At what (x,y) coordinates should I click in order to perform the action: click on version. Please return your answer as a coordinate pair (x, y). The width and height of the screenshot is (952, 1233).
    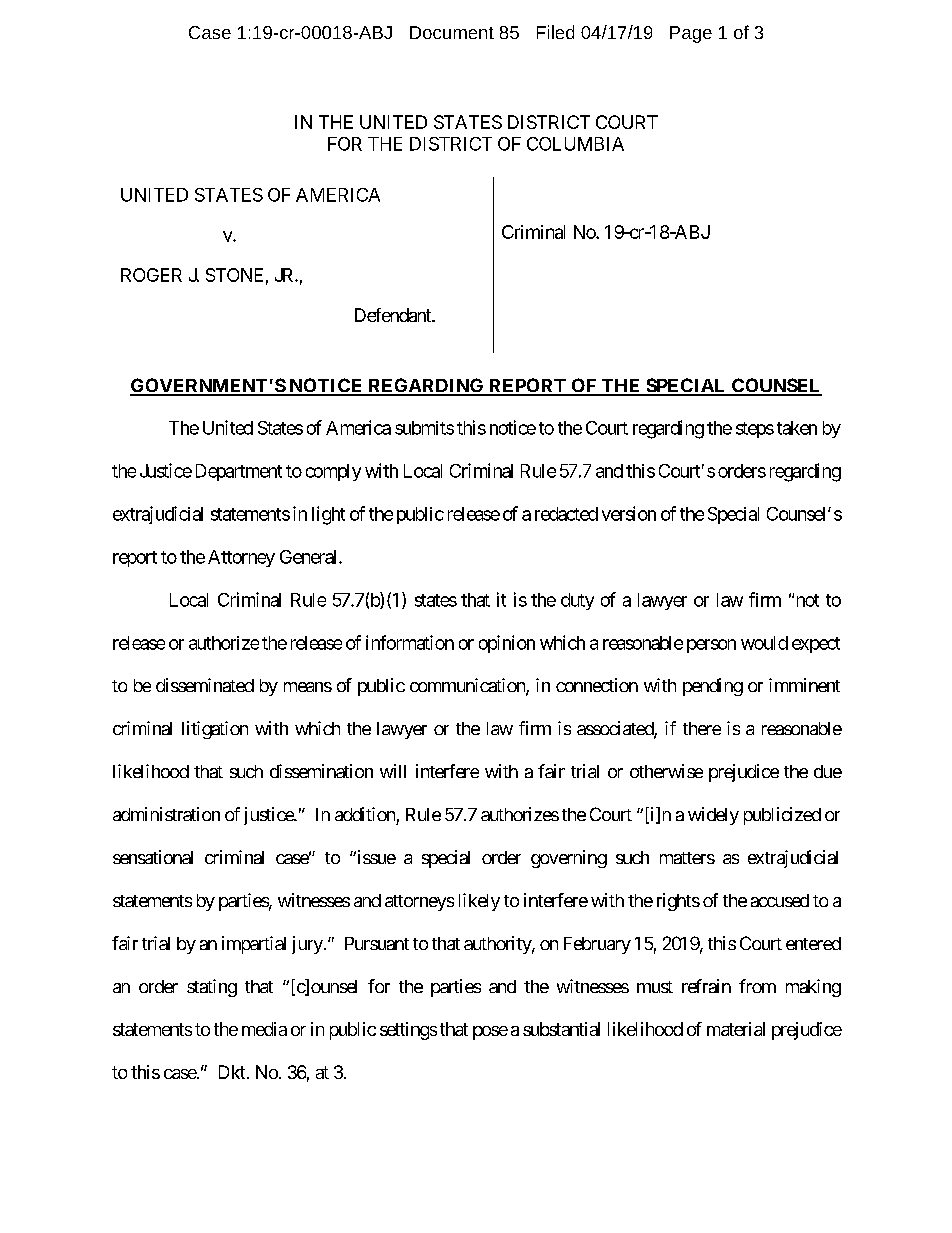
    Looking at the image, I should click on (629, 513).
